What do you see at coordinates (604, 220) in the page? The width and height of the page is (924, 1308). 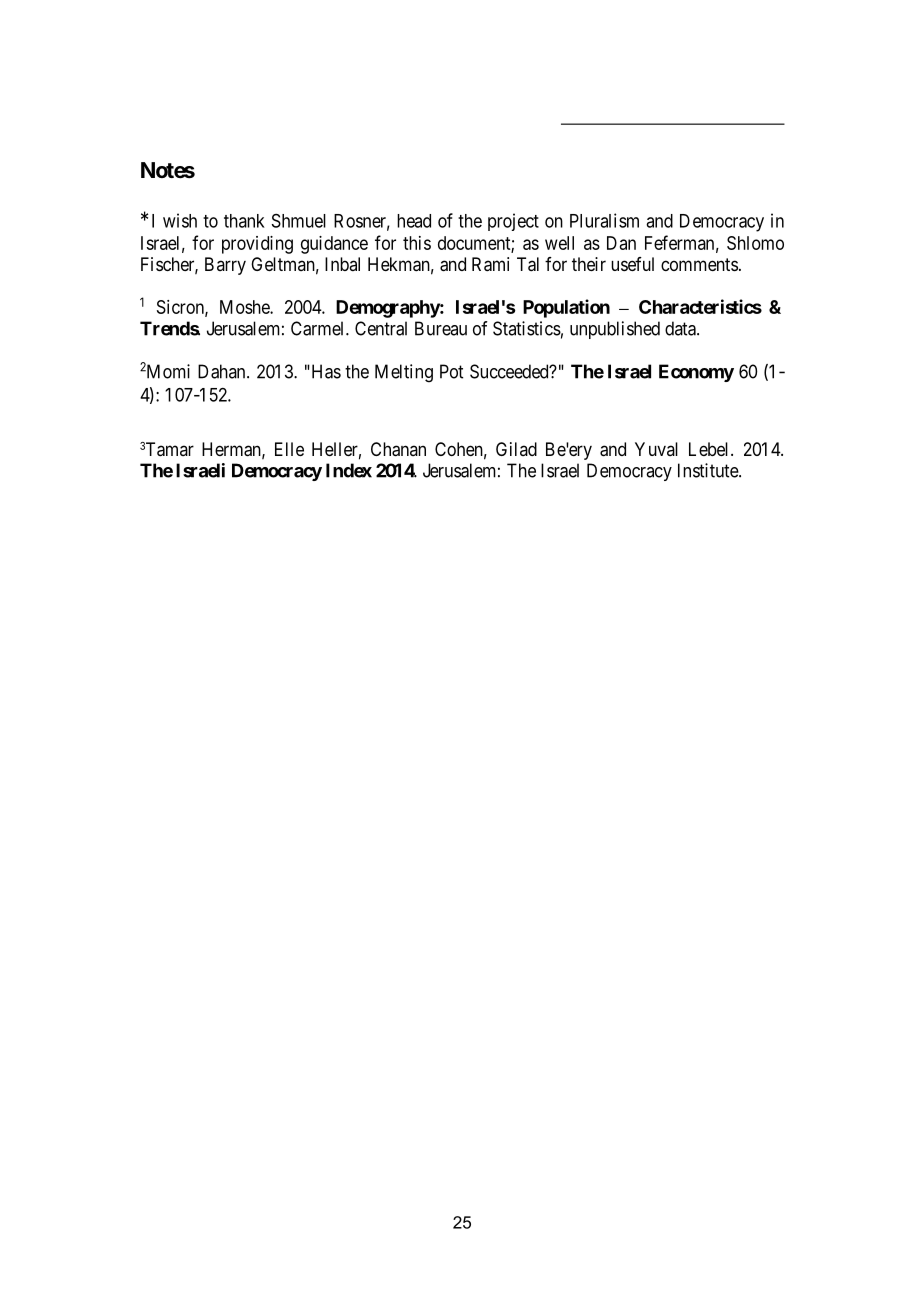 I see `Pluralism` at bounding box center [604, 220].
